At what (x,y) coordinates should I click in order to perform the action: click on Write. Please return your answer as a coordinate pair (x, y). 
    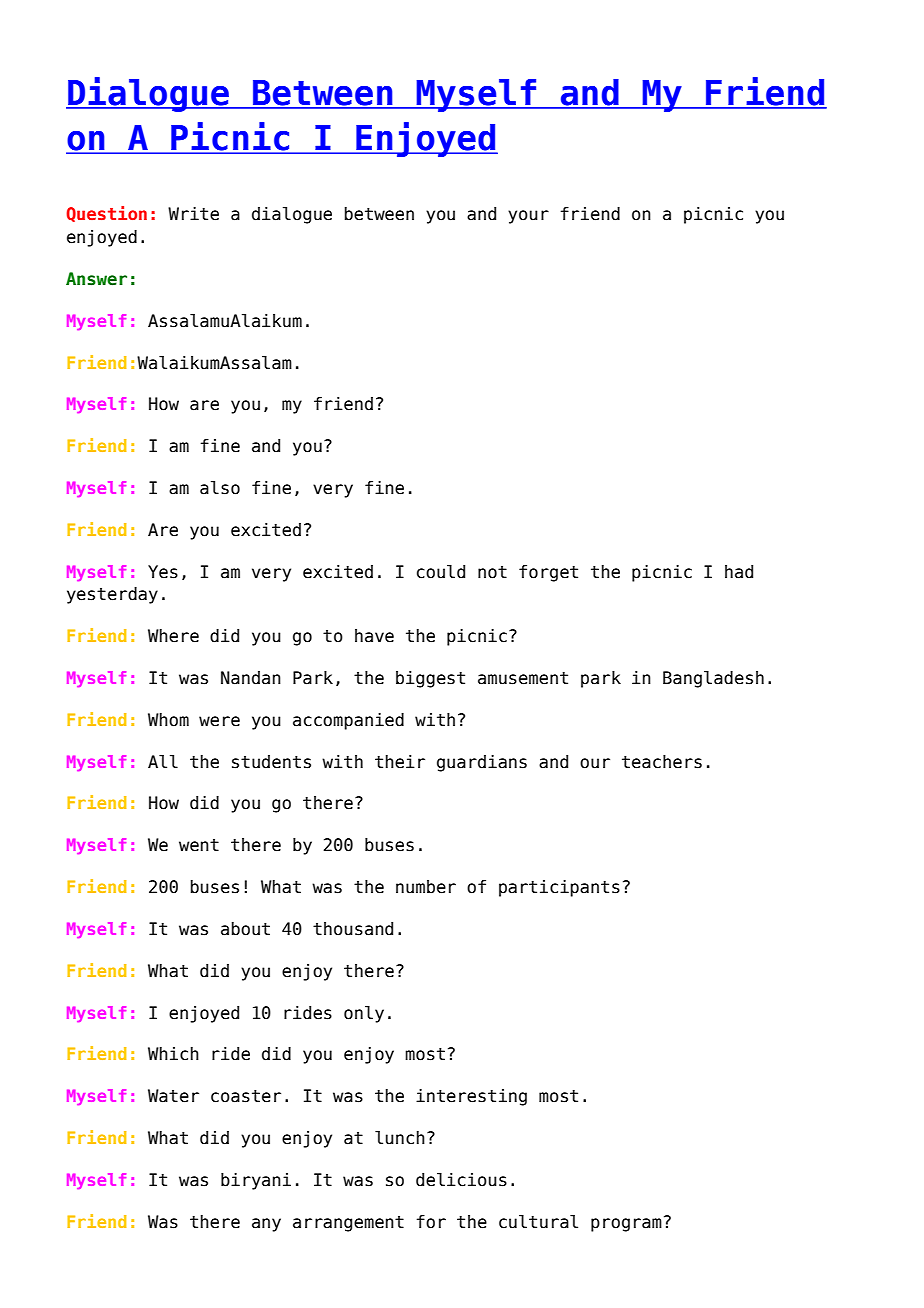
    Looking at the image, I should click on (193, 214).
